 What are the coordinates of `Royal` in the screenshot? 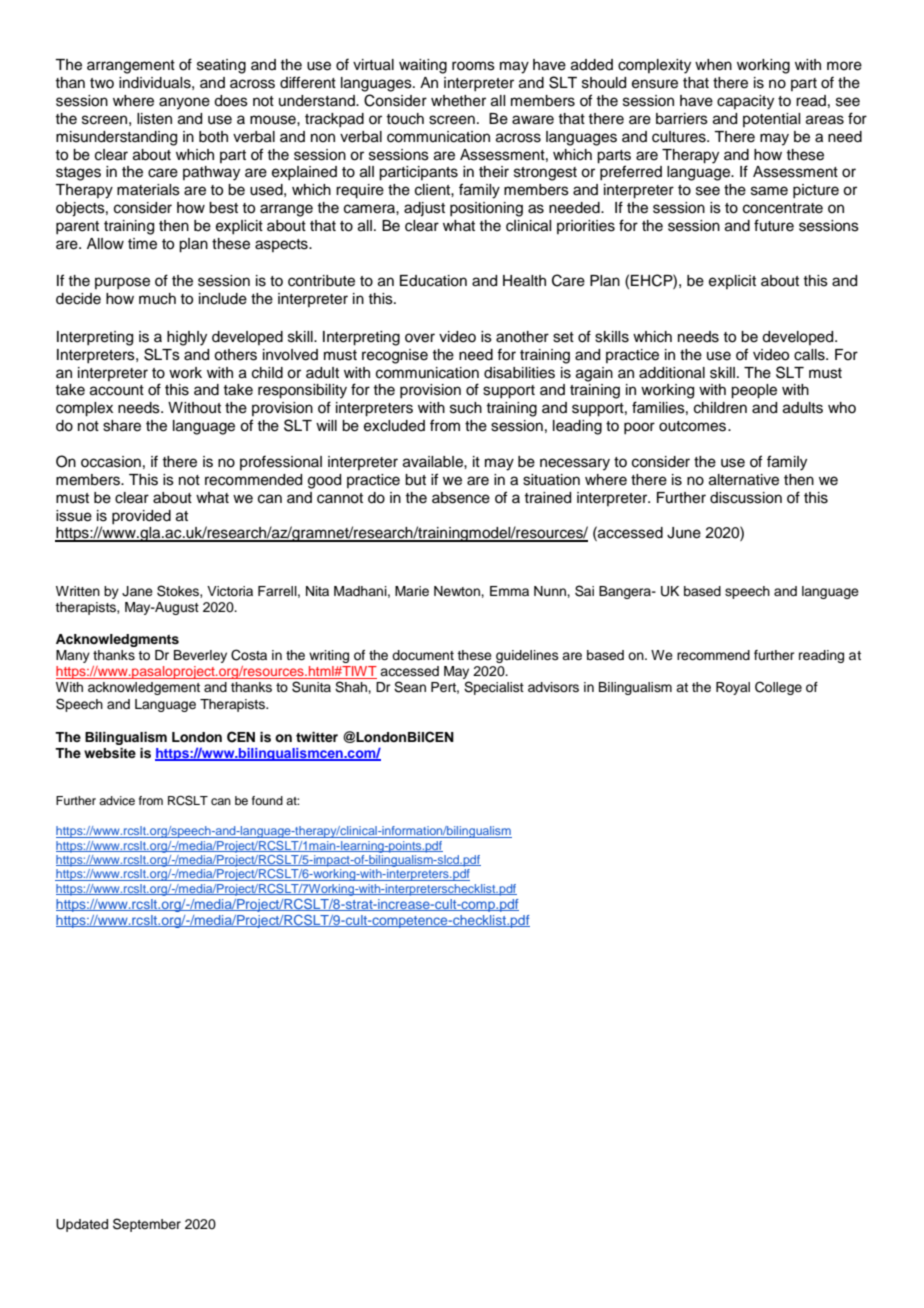 It's located at (733, 688).
